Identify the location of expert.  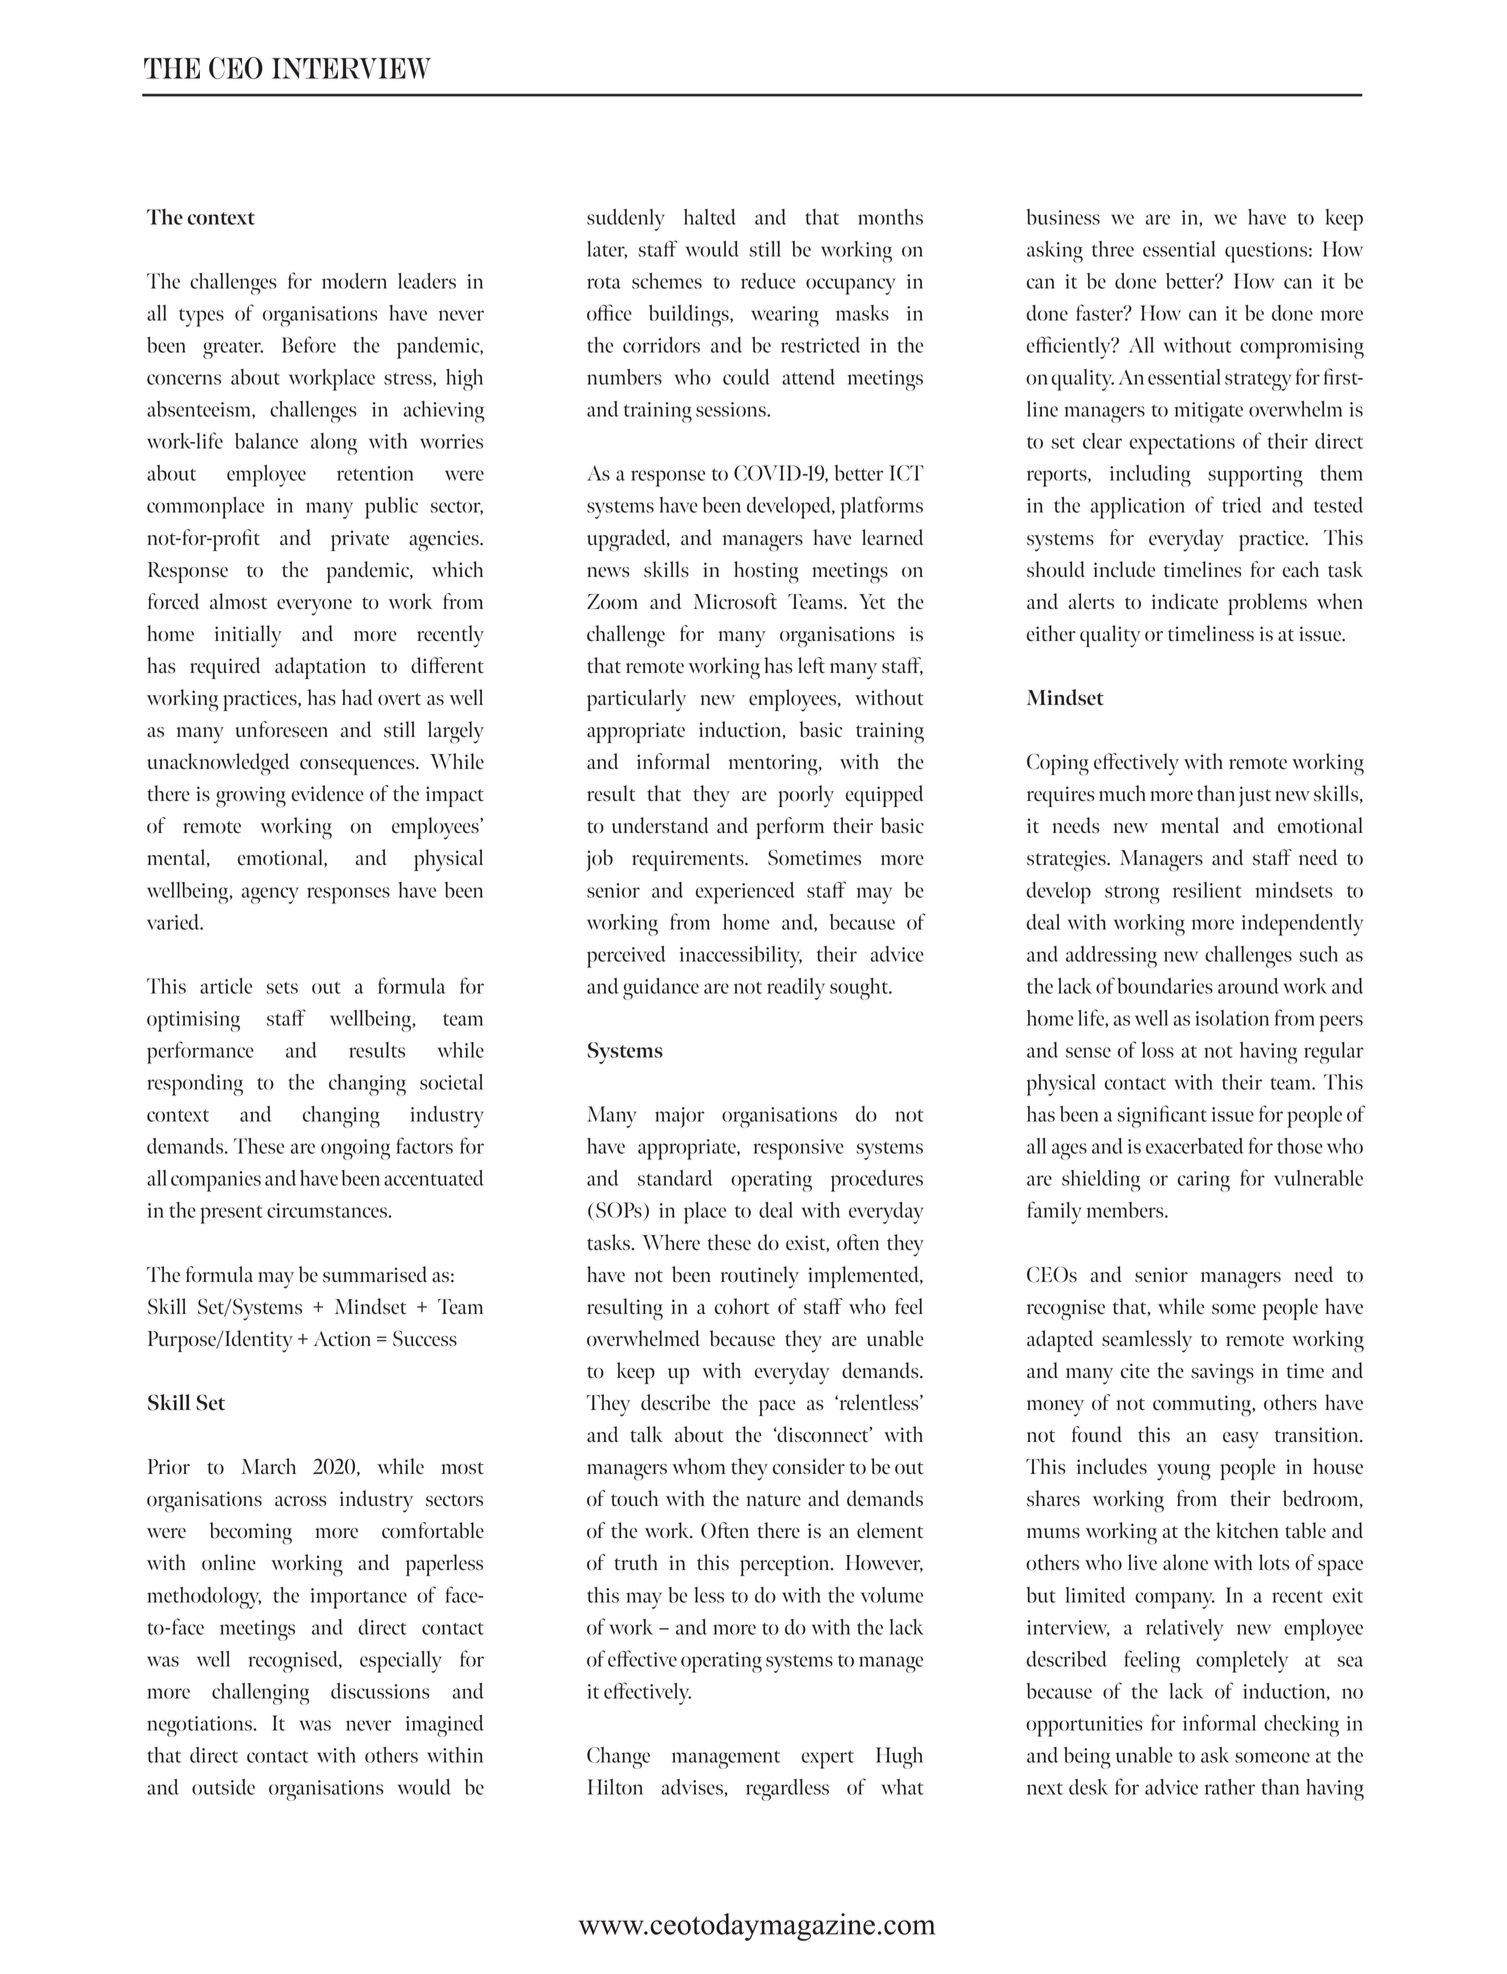
(828, 1759).
